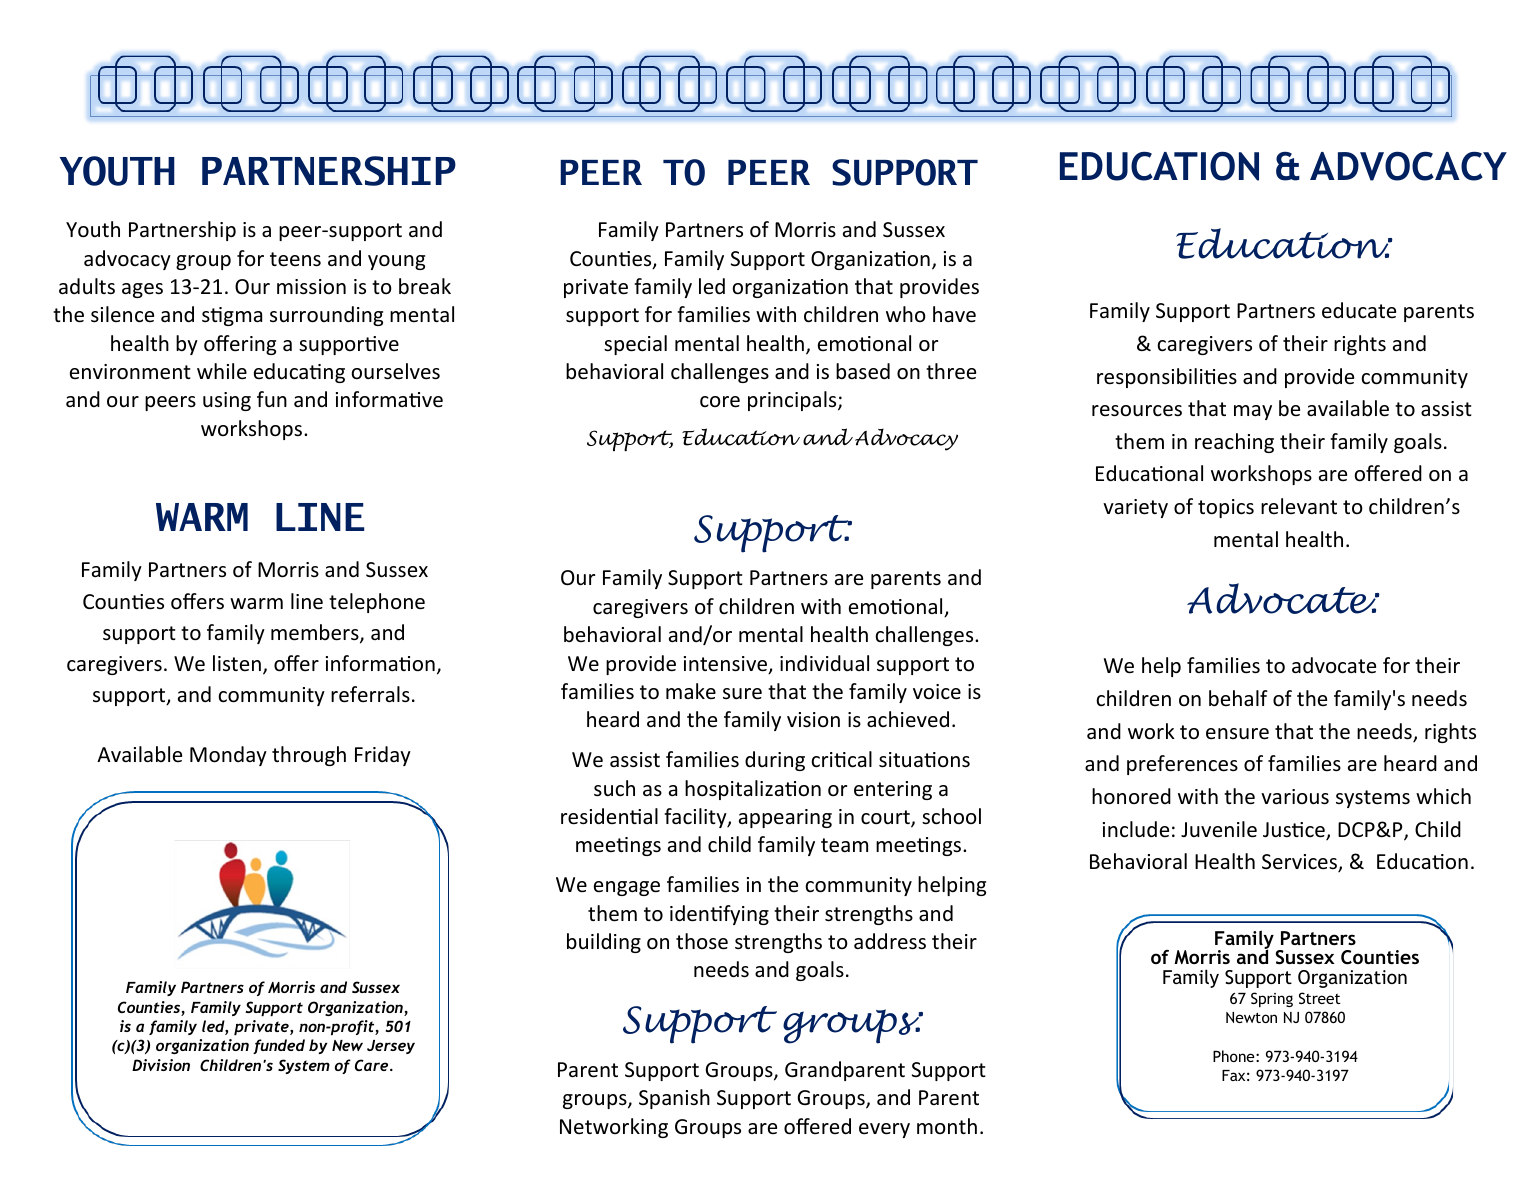 The image size is (1534, 1185). What do you see at coordinates (691, 691) in the image?
I see `make` at bounding box center [691, 691].
